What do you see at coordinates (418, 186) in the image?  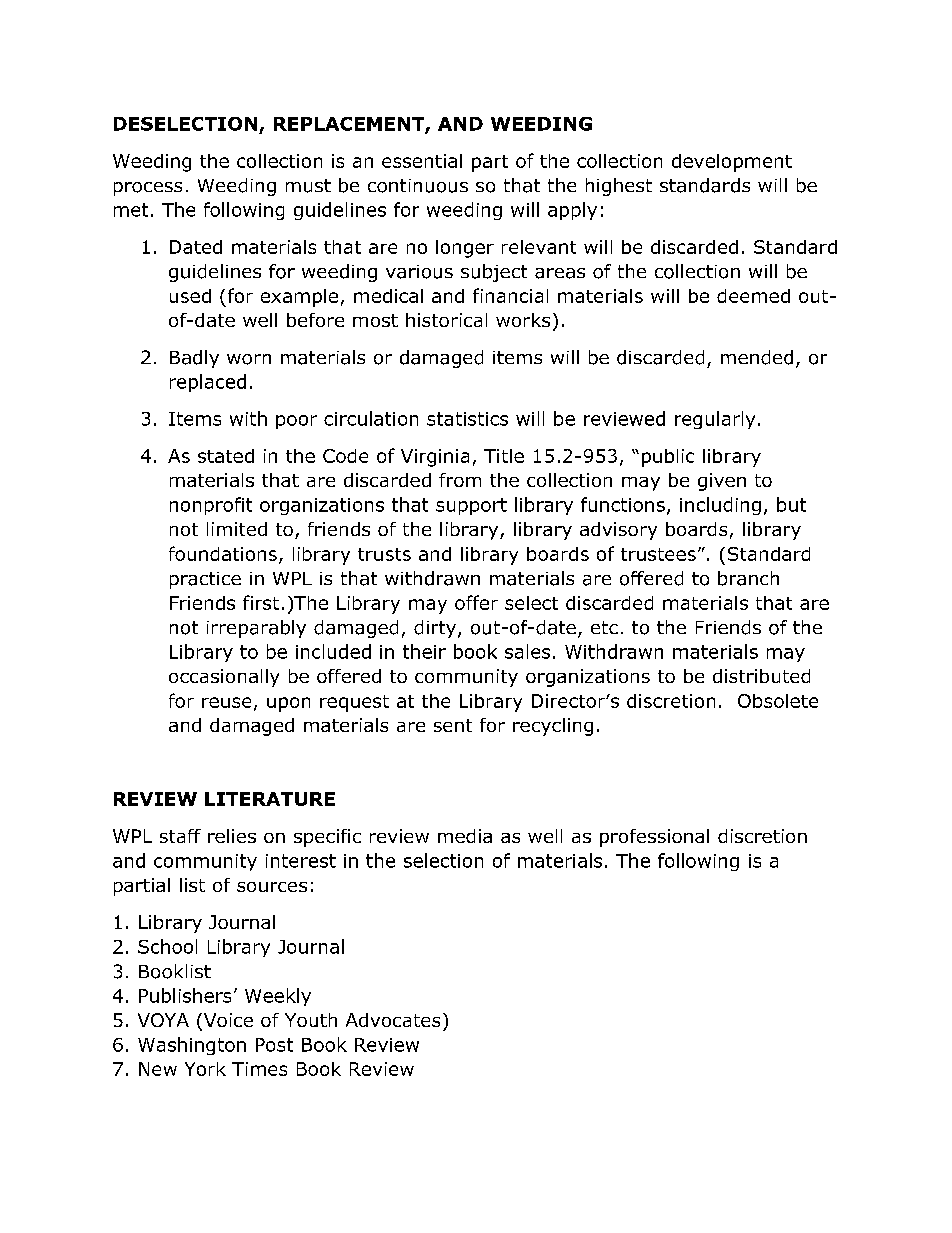 I see `continuous` at bounding box center [418, 186].
